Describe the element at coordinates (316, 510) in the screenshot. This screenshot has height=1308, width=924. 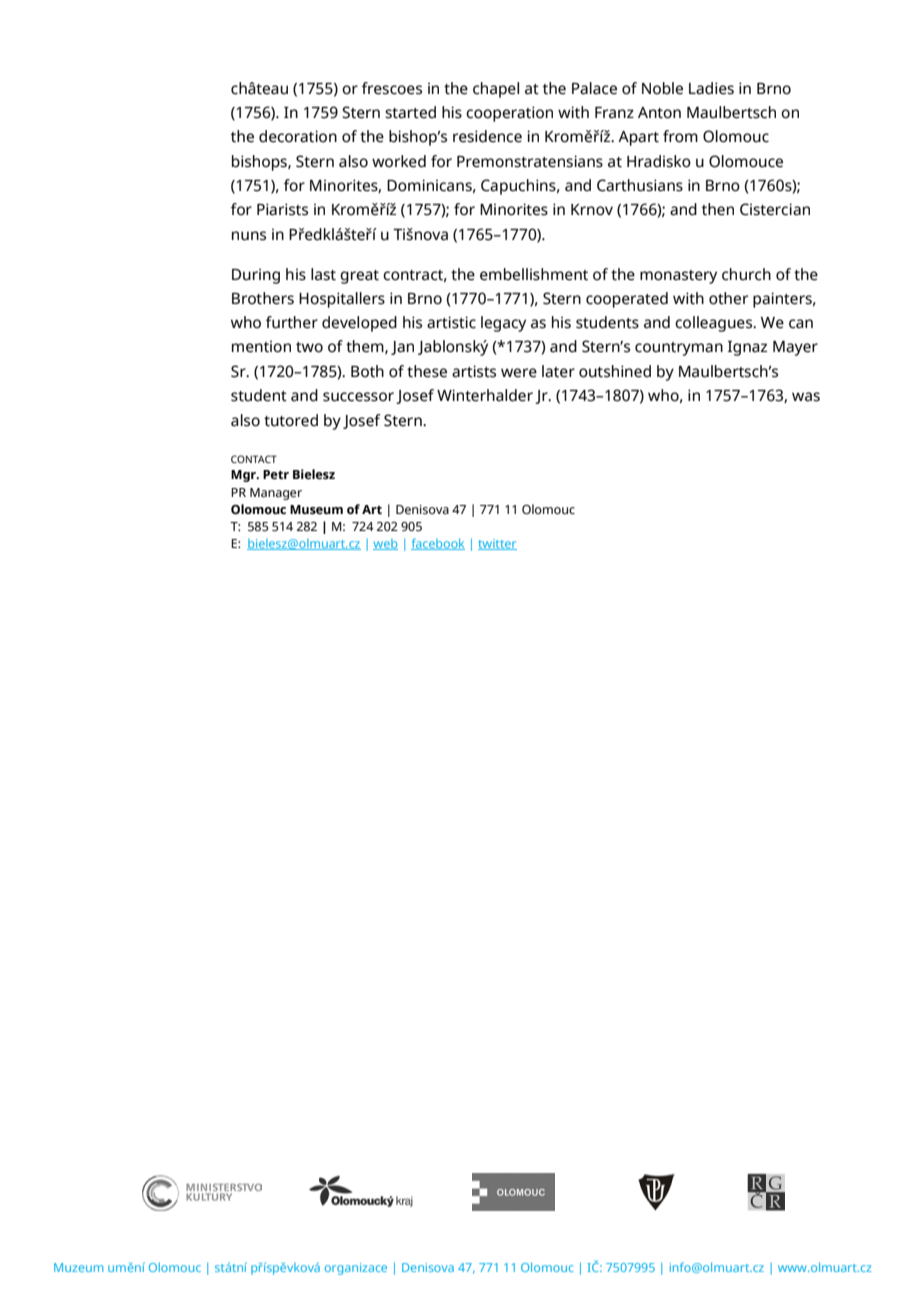
I see `Museum` at that location.
